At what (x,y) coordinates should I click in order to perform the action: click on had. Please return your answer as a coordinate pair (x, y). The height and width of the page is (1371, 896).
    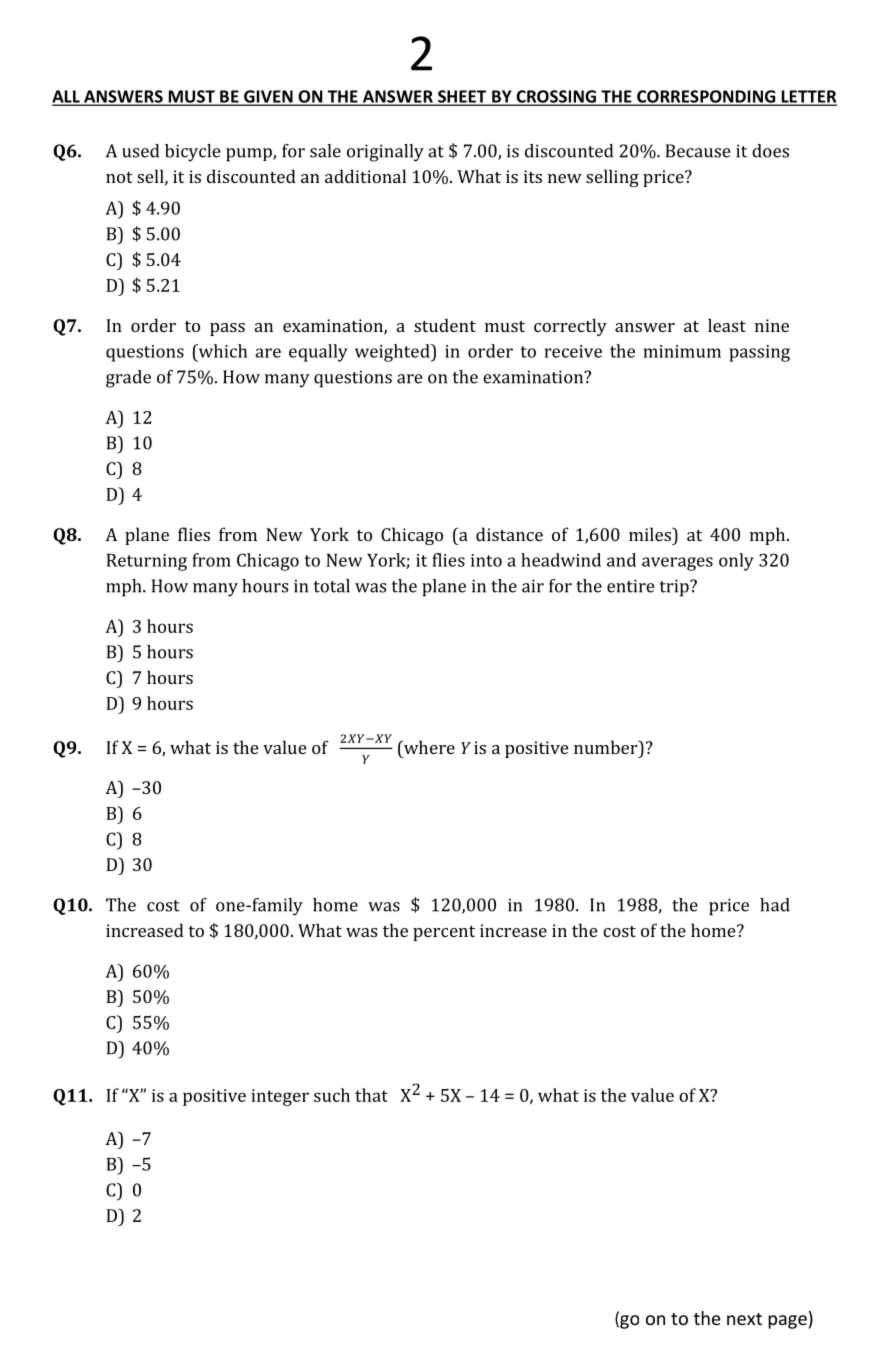
    Looking at the image, I should click on (775, 905).
